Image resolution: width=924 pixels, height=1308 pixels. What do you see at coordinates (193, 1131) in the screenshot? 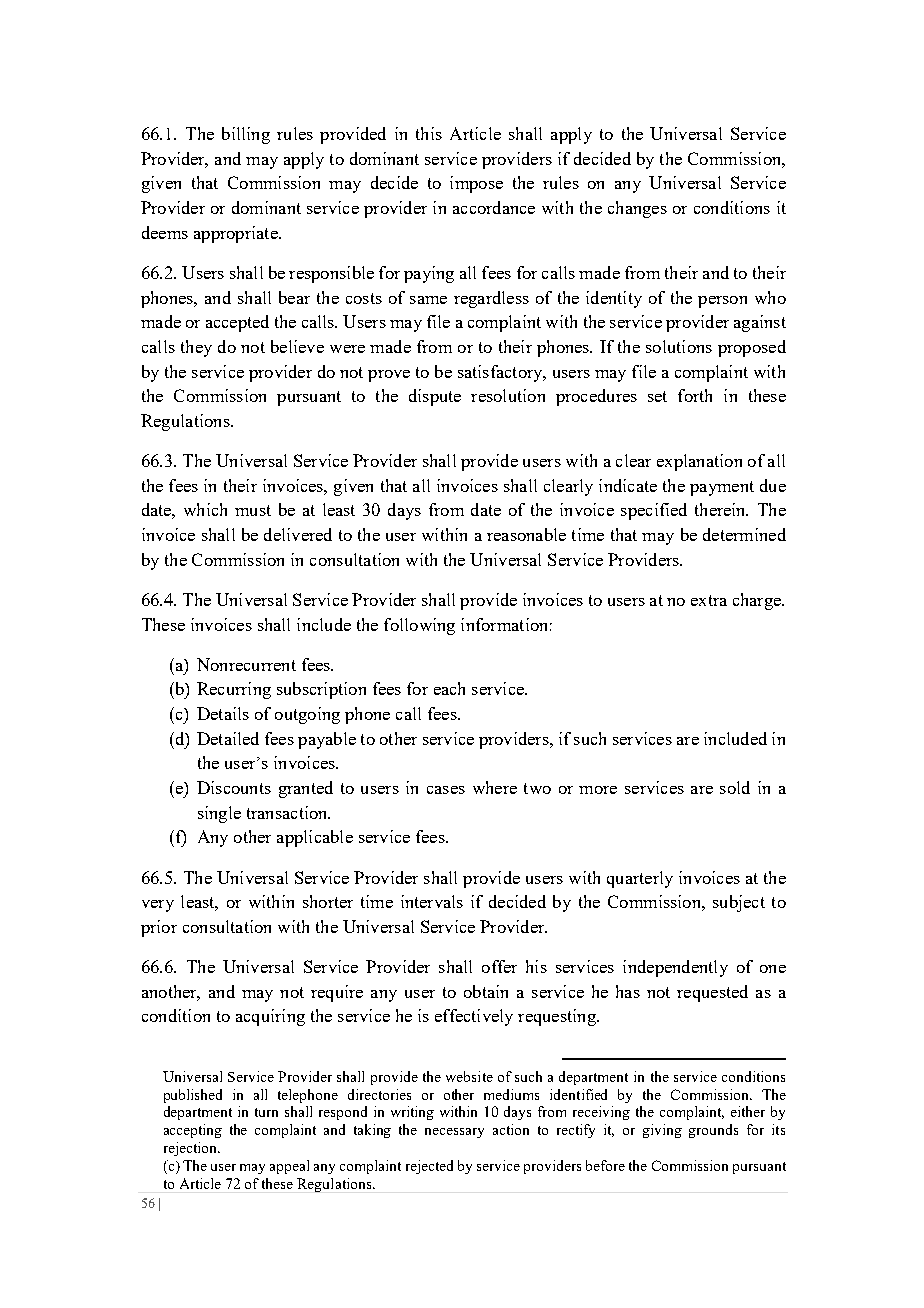
I see `accepting` at bounding box center [193, 1131].
